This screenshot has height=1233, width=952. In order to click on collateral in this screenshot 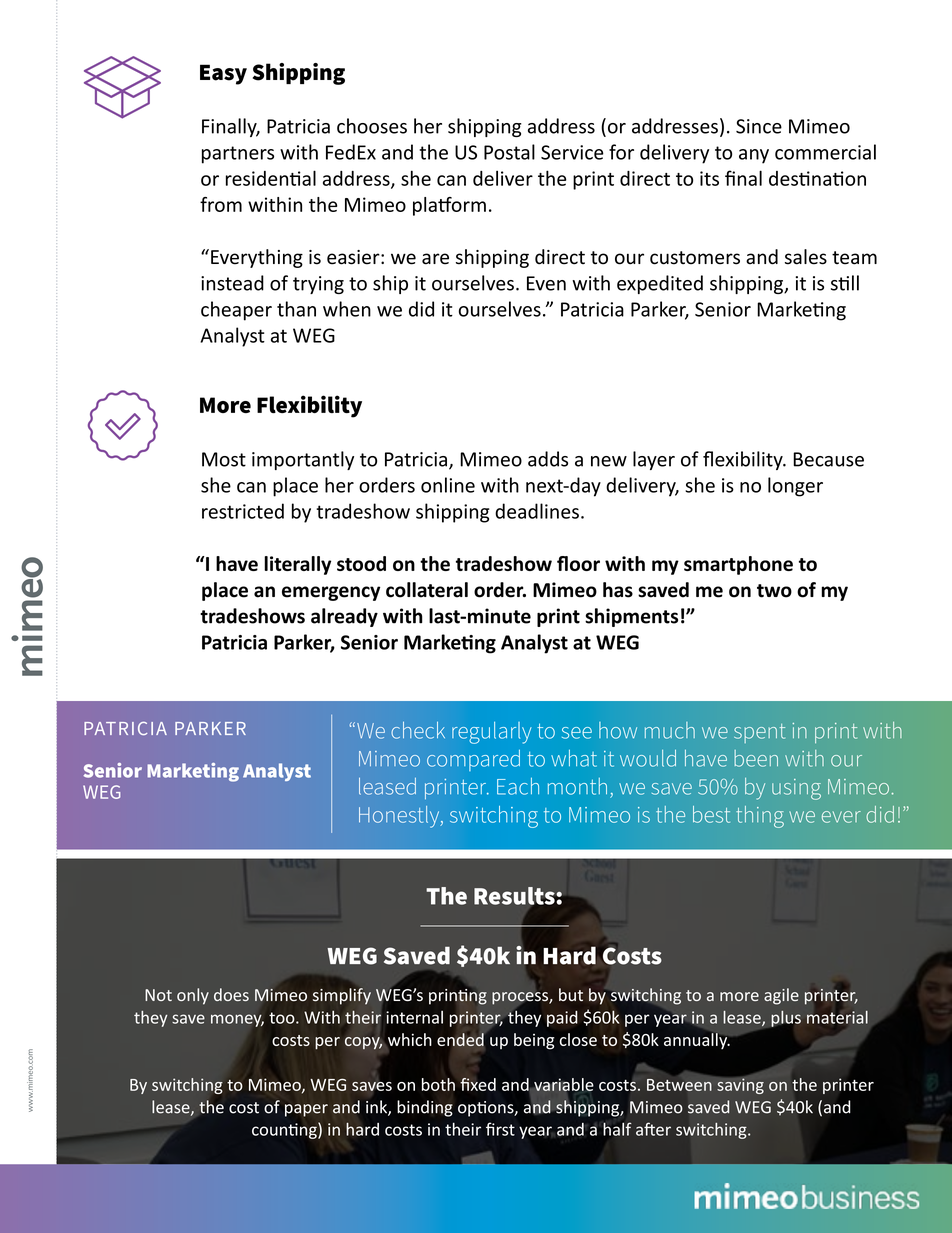, I will do `click(427, 590)`.
